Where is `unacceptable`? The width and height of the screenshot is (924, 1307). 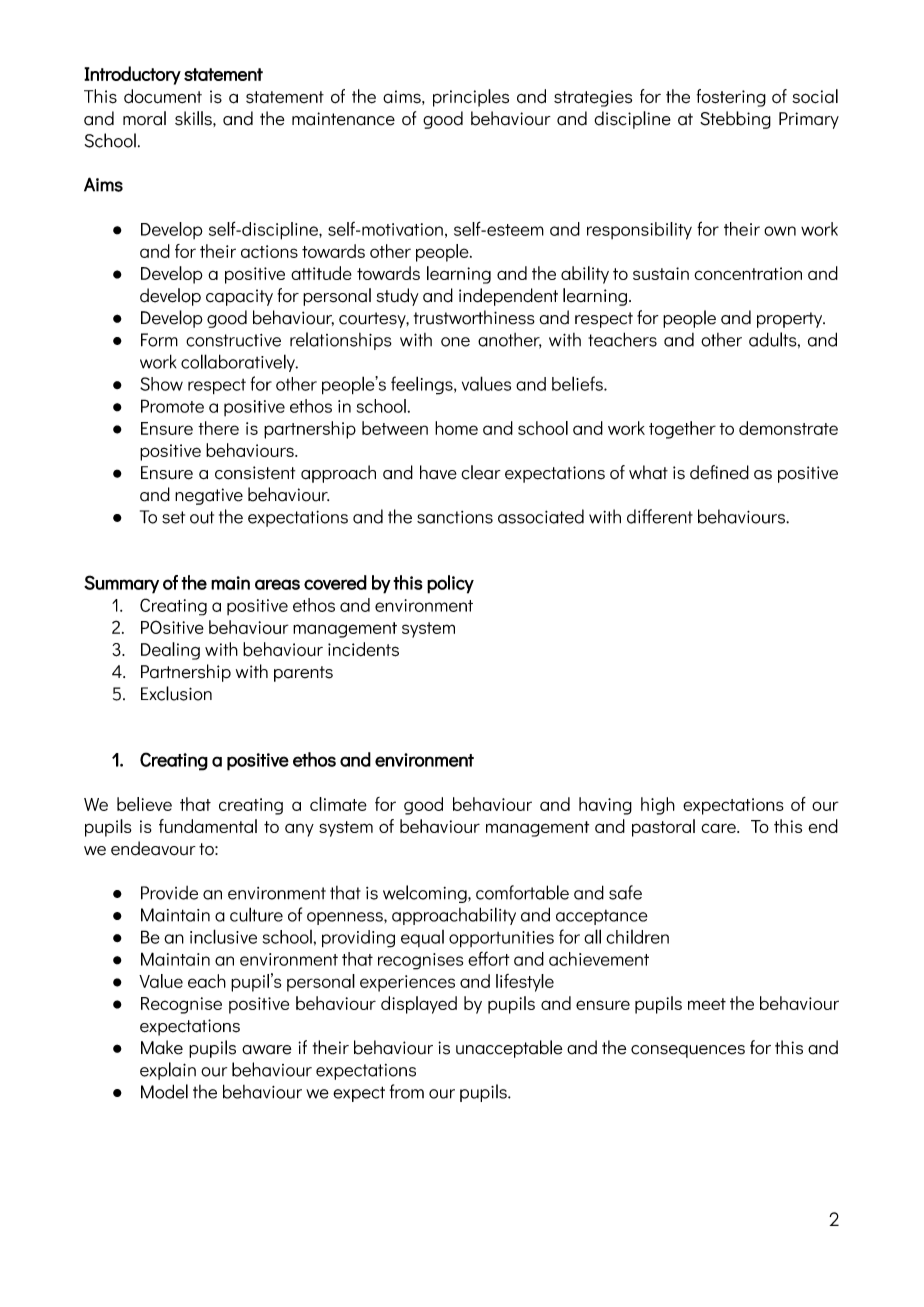 unacceptable is located at coordinates (509, 1049).
